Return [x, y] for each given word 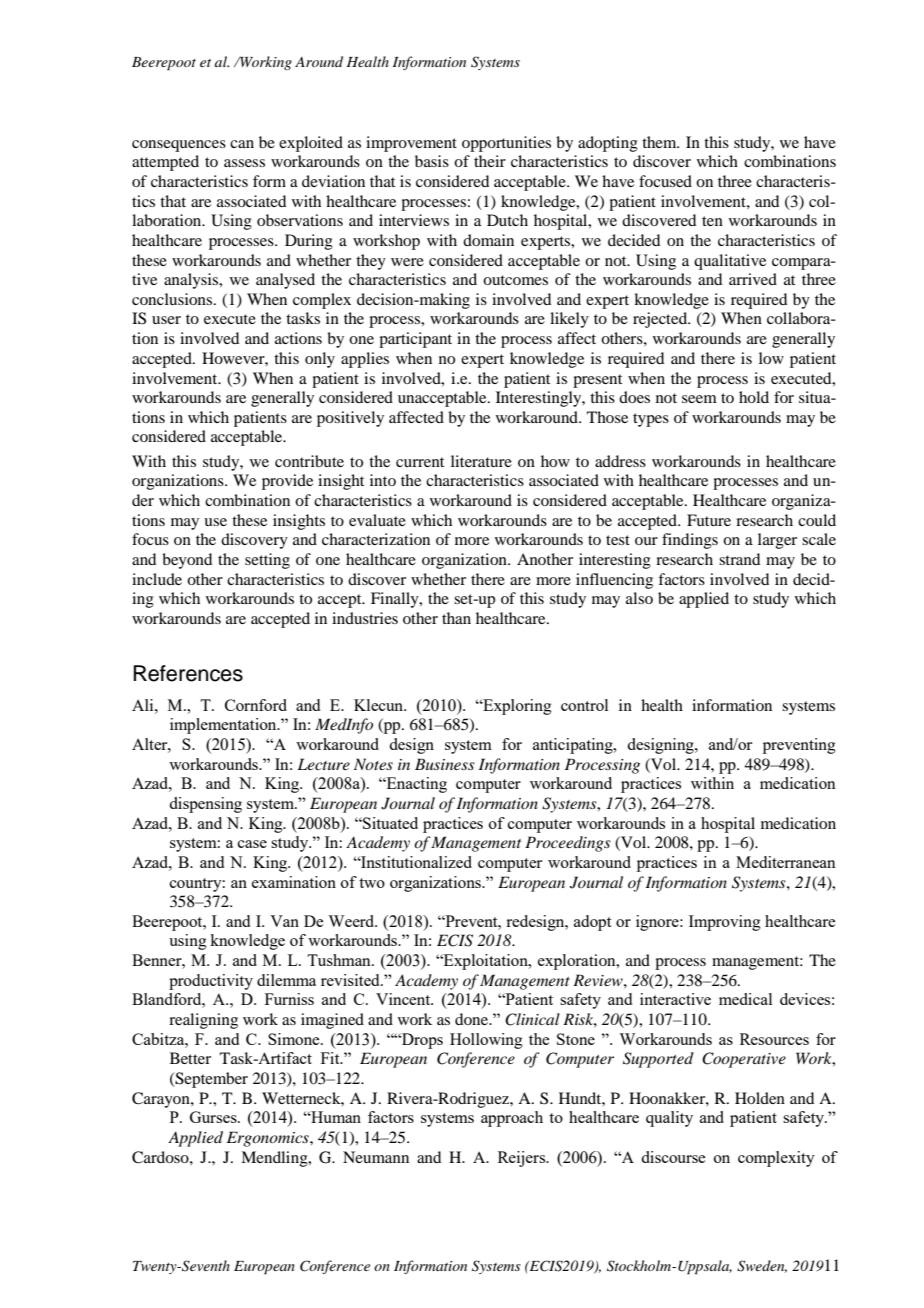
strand [739, 559]
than [456, 618]
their [490, 161]
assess [244, 163]
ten [712, 221]
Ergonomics [269, 1139]
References [188, 673]
